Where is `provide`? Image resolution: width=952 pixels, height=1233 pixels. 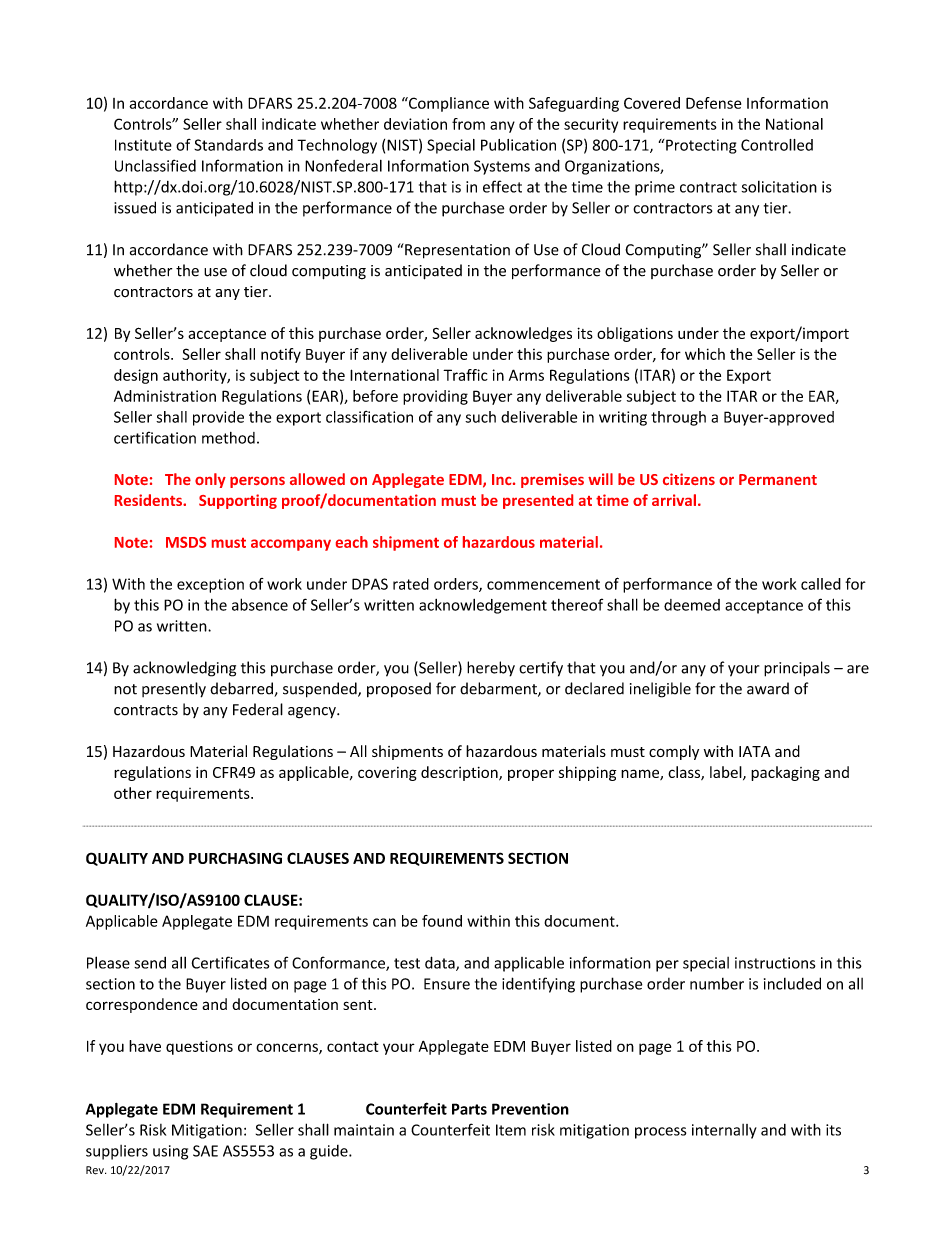
provide is located at coordinates (218, 418).
